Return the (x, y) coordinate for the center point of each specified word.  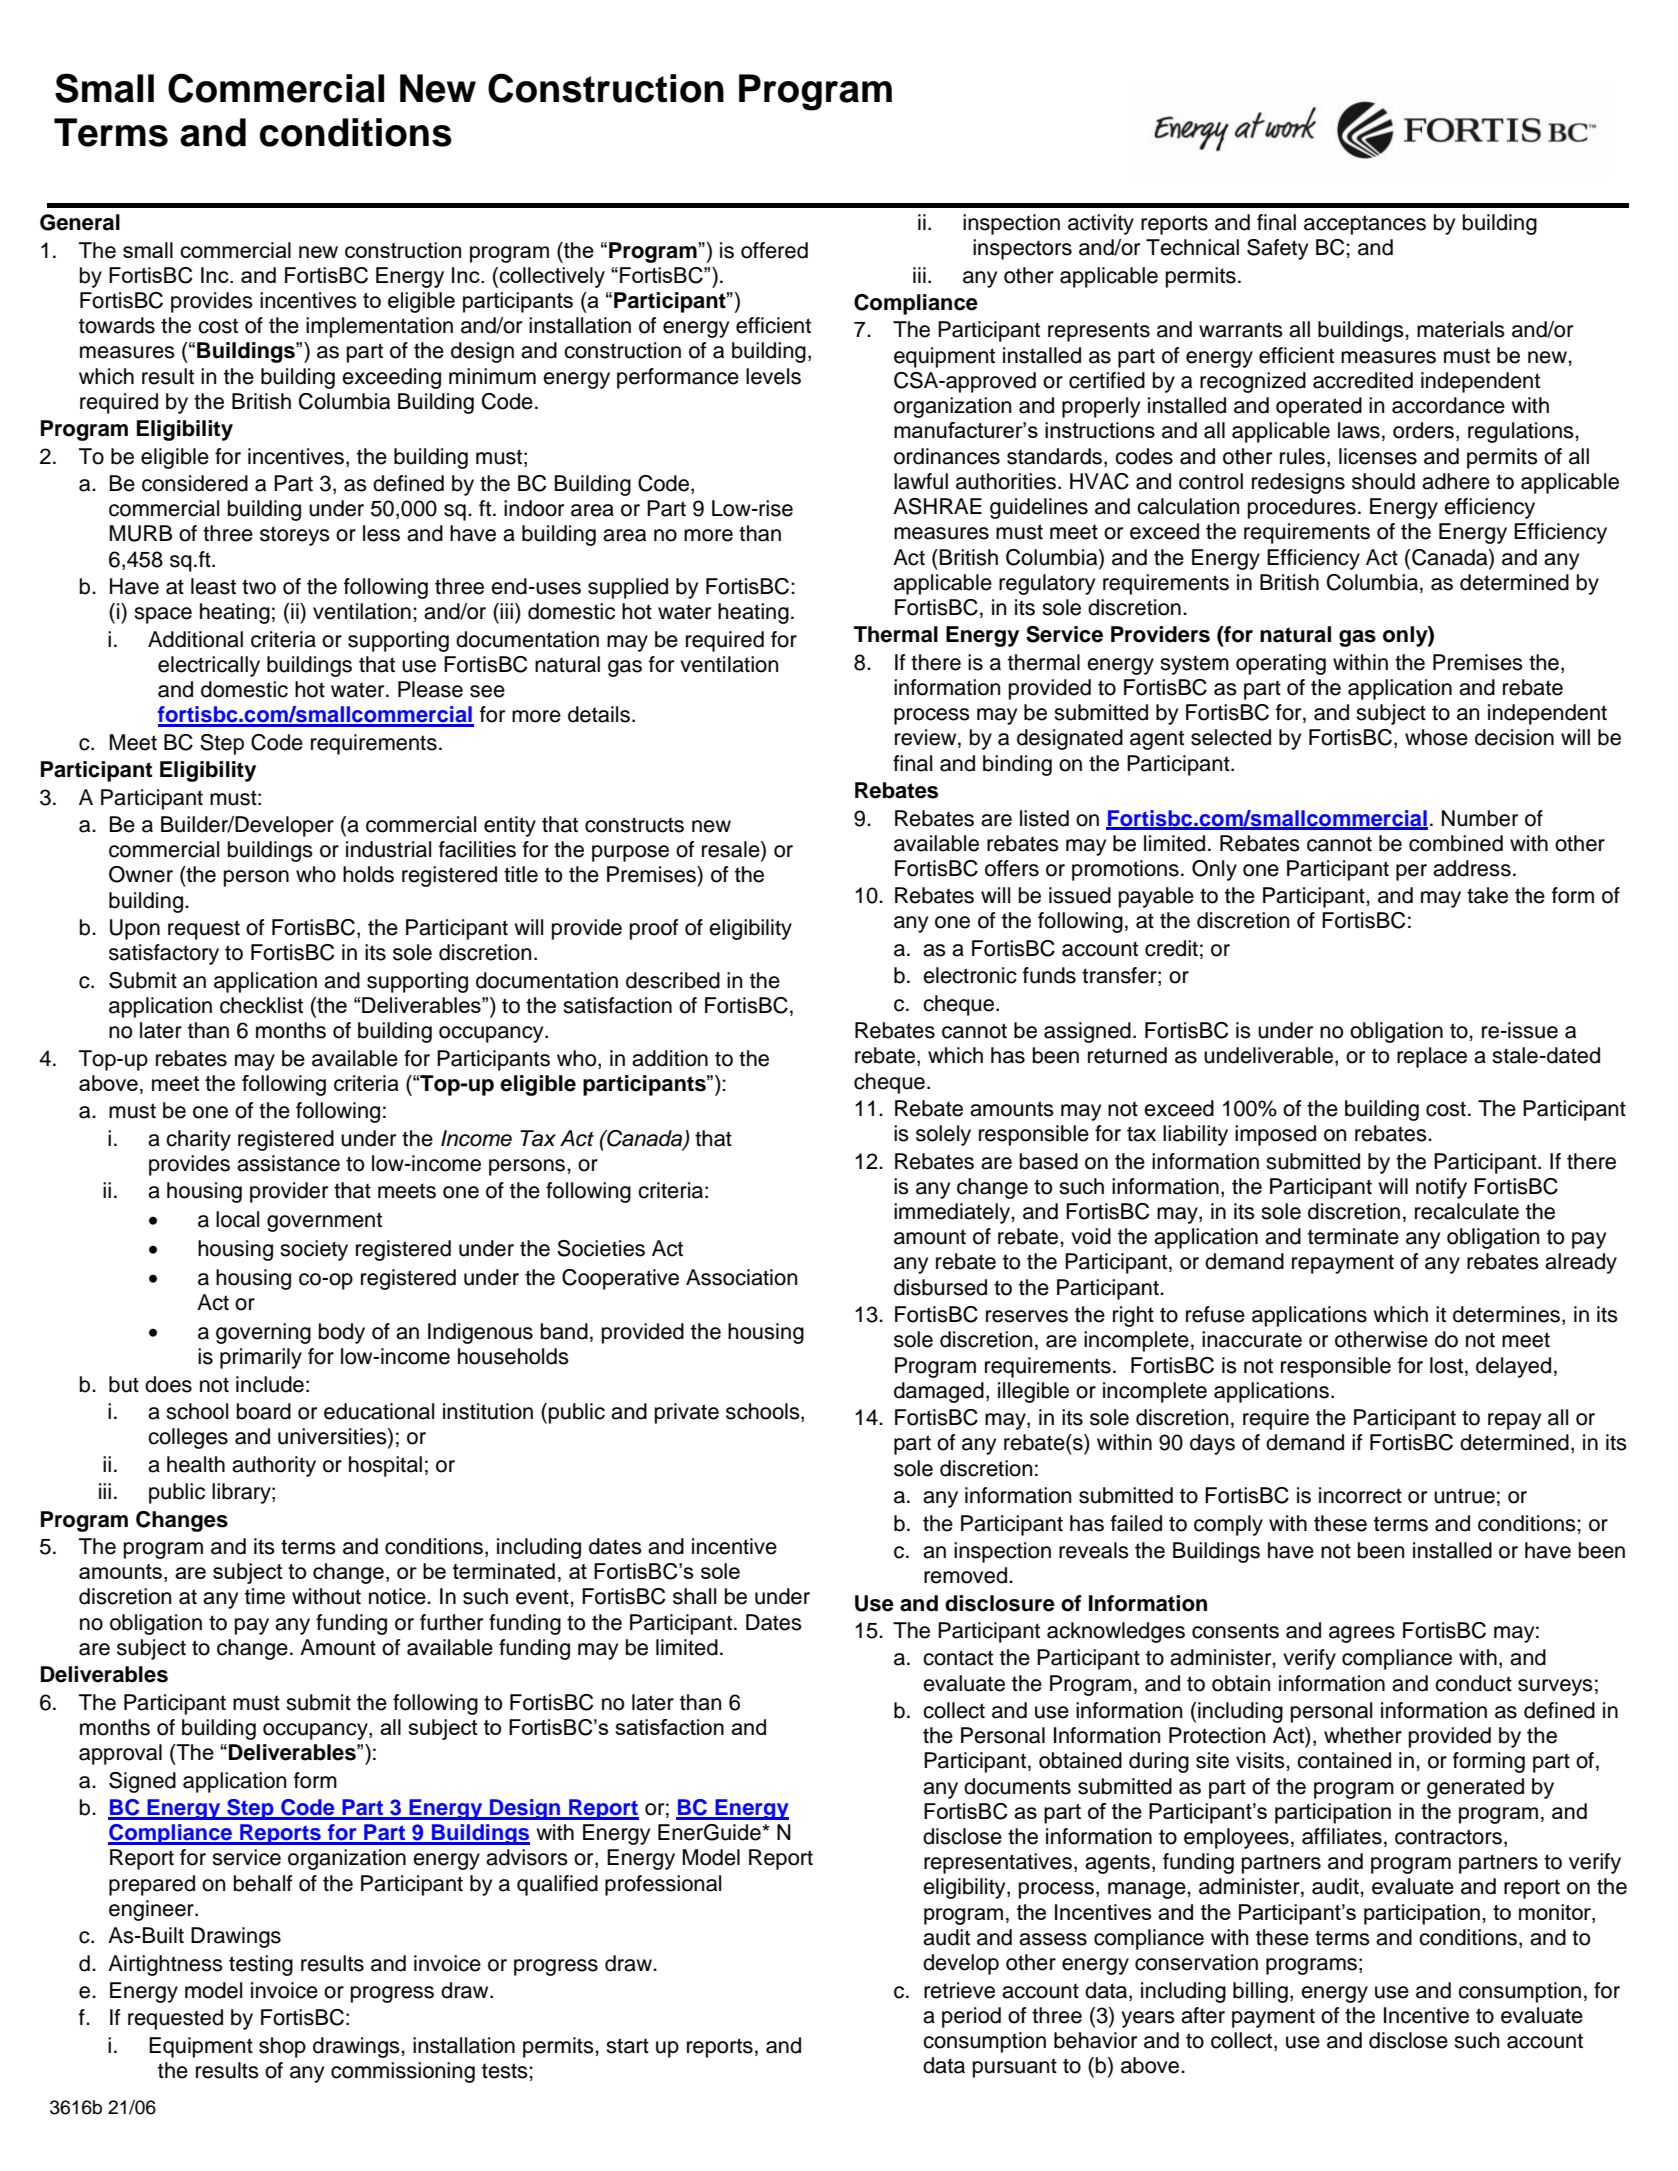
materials (1461, 329)
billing (1260, 1992)
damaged (939, 1392)
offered (774, 250)
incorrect (1360, 1495)
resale (732, 850)
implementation (379, 327)
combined (1456, 843)
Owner (141, 874)
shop (282, 2047)
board (264, 1411)
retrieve (959, 1990)
